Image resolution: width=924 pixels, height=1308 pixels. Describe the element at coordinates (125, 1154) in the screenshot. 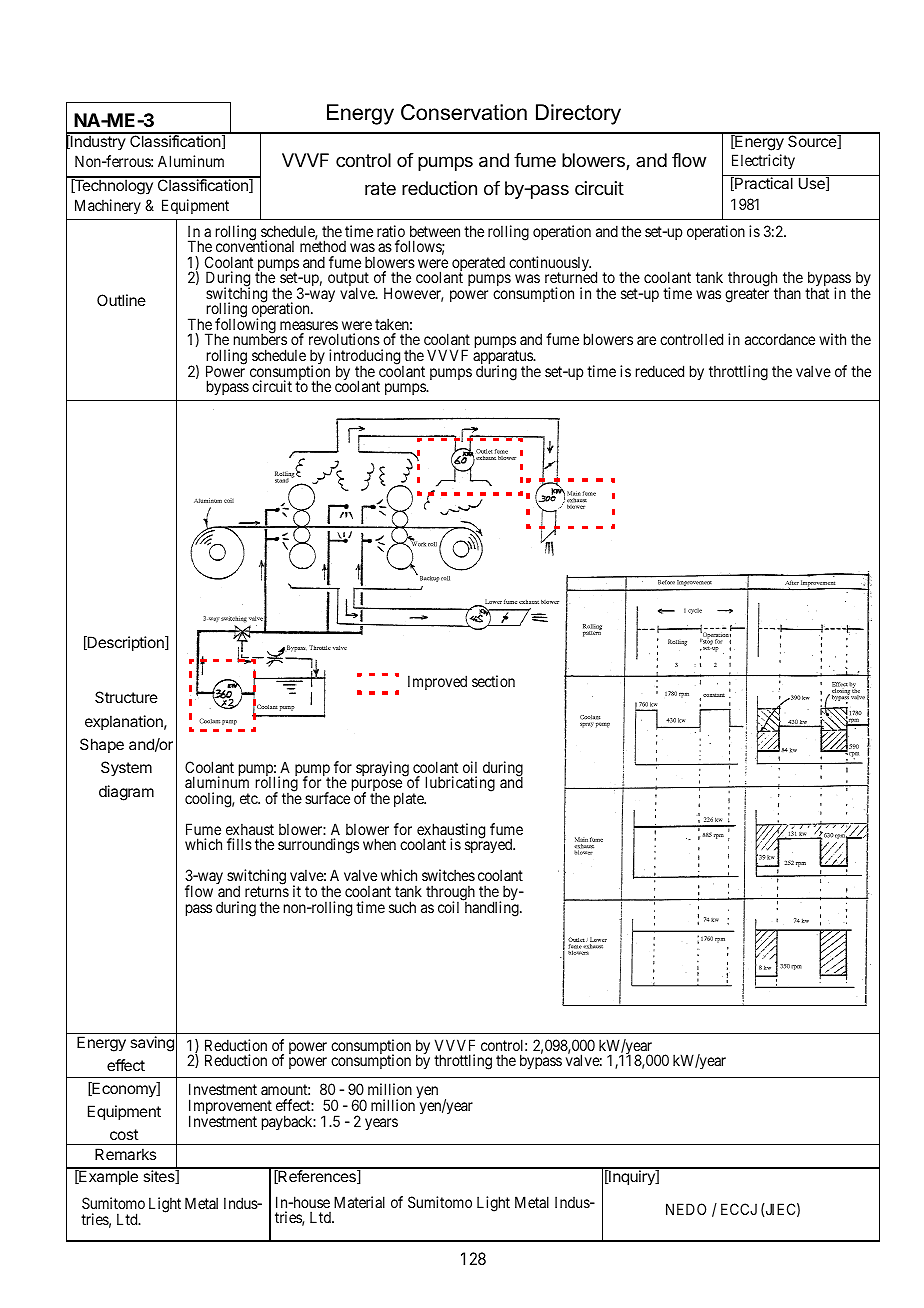

I see `Remarks` at that location.
